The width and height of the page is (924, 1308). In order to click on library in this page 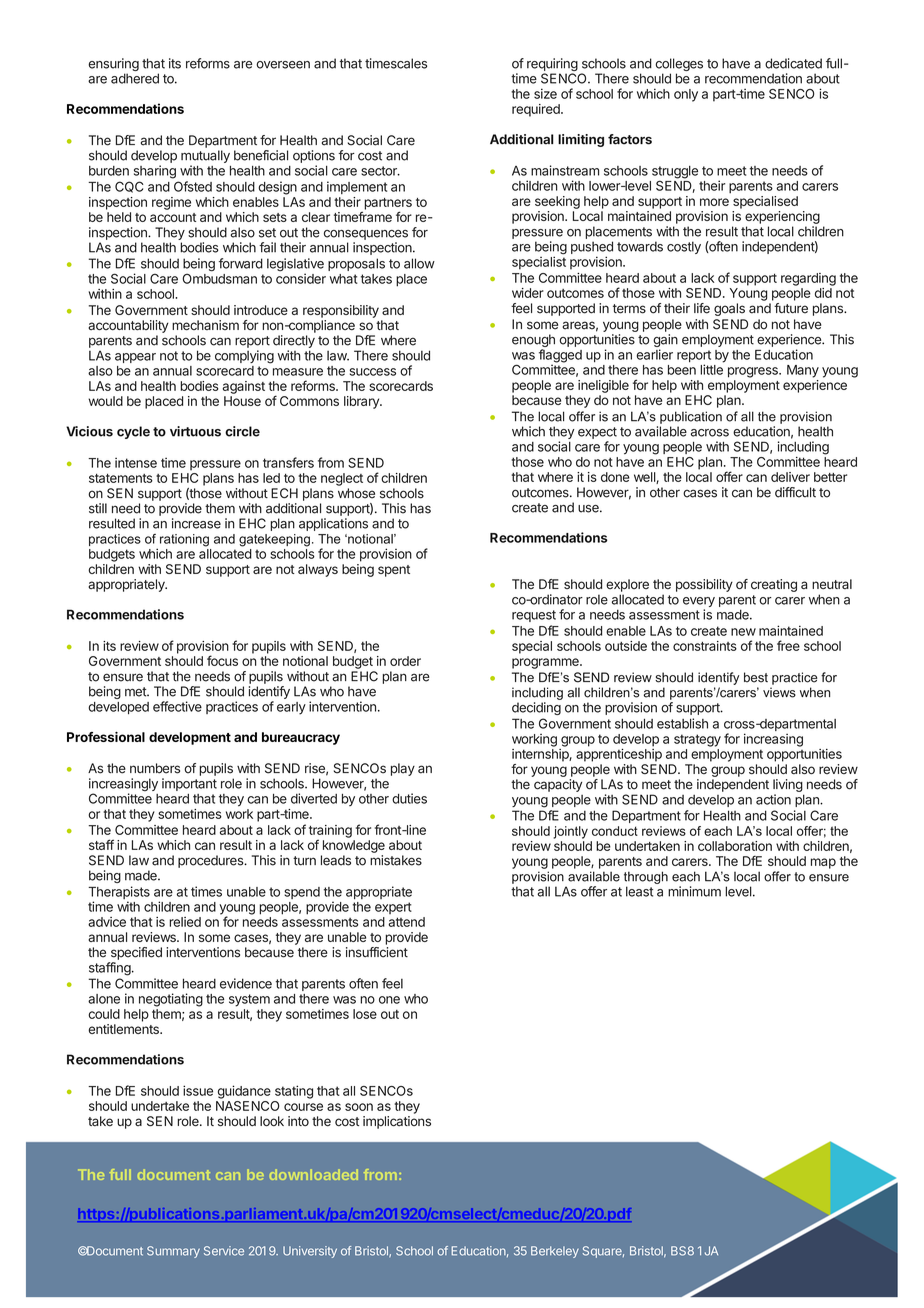, I will do `click(362, 402)`.
